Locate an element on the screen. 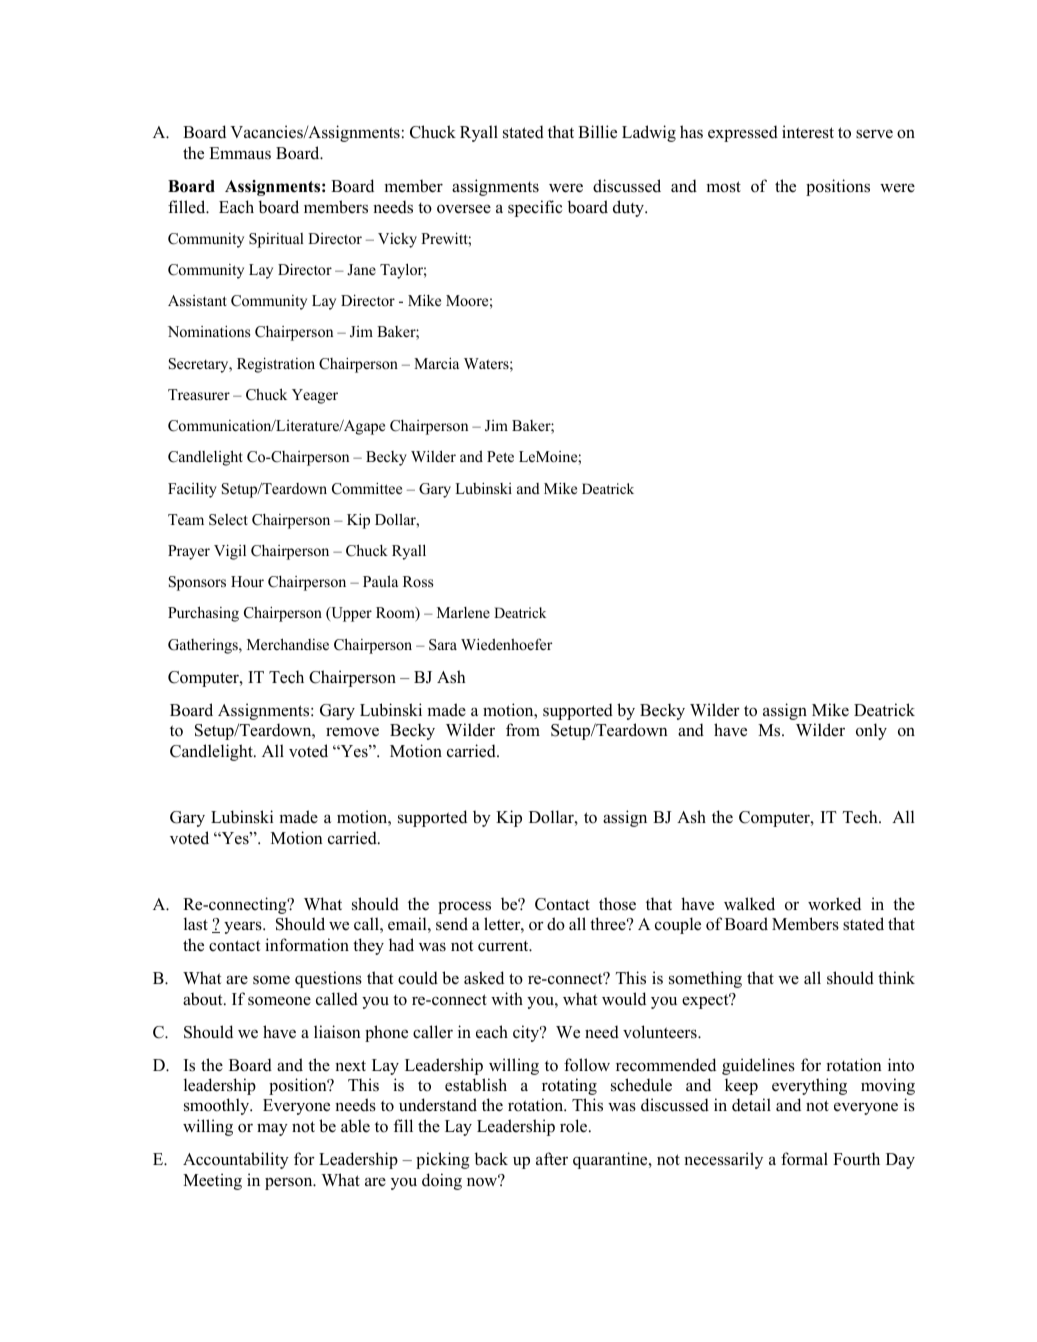 This screenshot has width=1037, height=1342. formal is located at coordinates (804, 1159).
